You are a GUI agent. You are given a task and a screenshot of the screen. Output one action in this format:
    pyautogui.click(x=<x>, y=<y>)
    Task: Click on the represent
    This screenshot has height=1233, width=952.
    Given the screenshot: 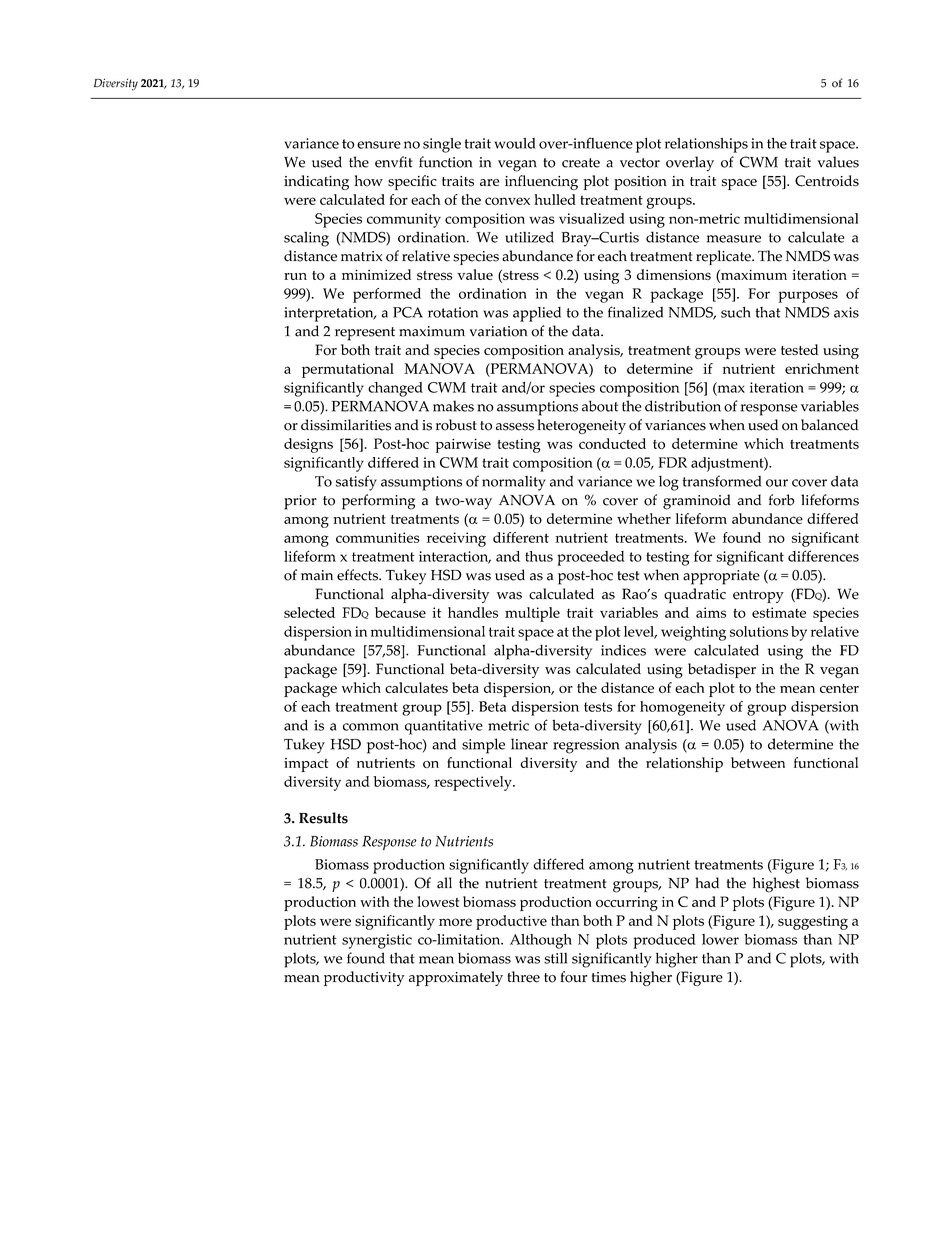 What is the action you would take?
    pyautogui.click(x=365, y=334)
